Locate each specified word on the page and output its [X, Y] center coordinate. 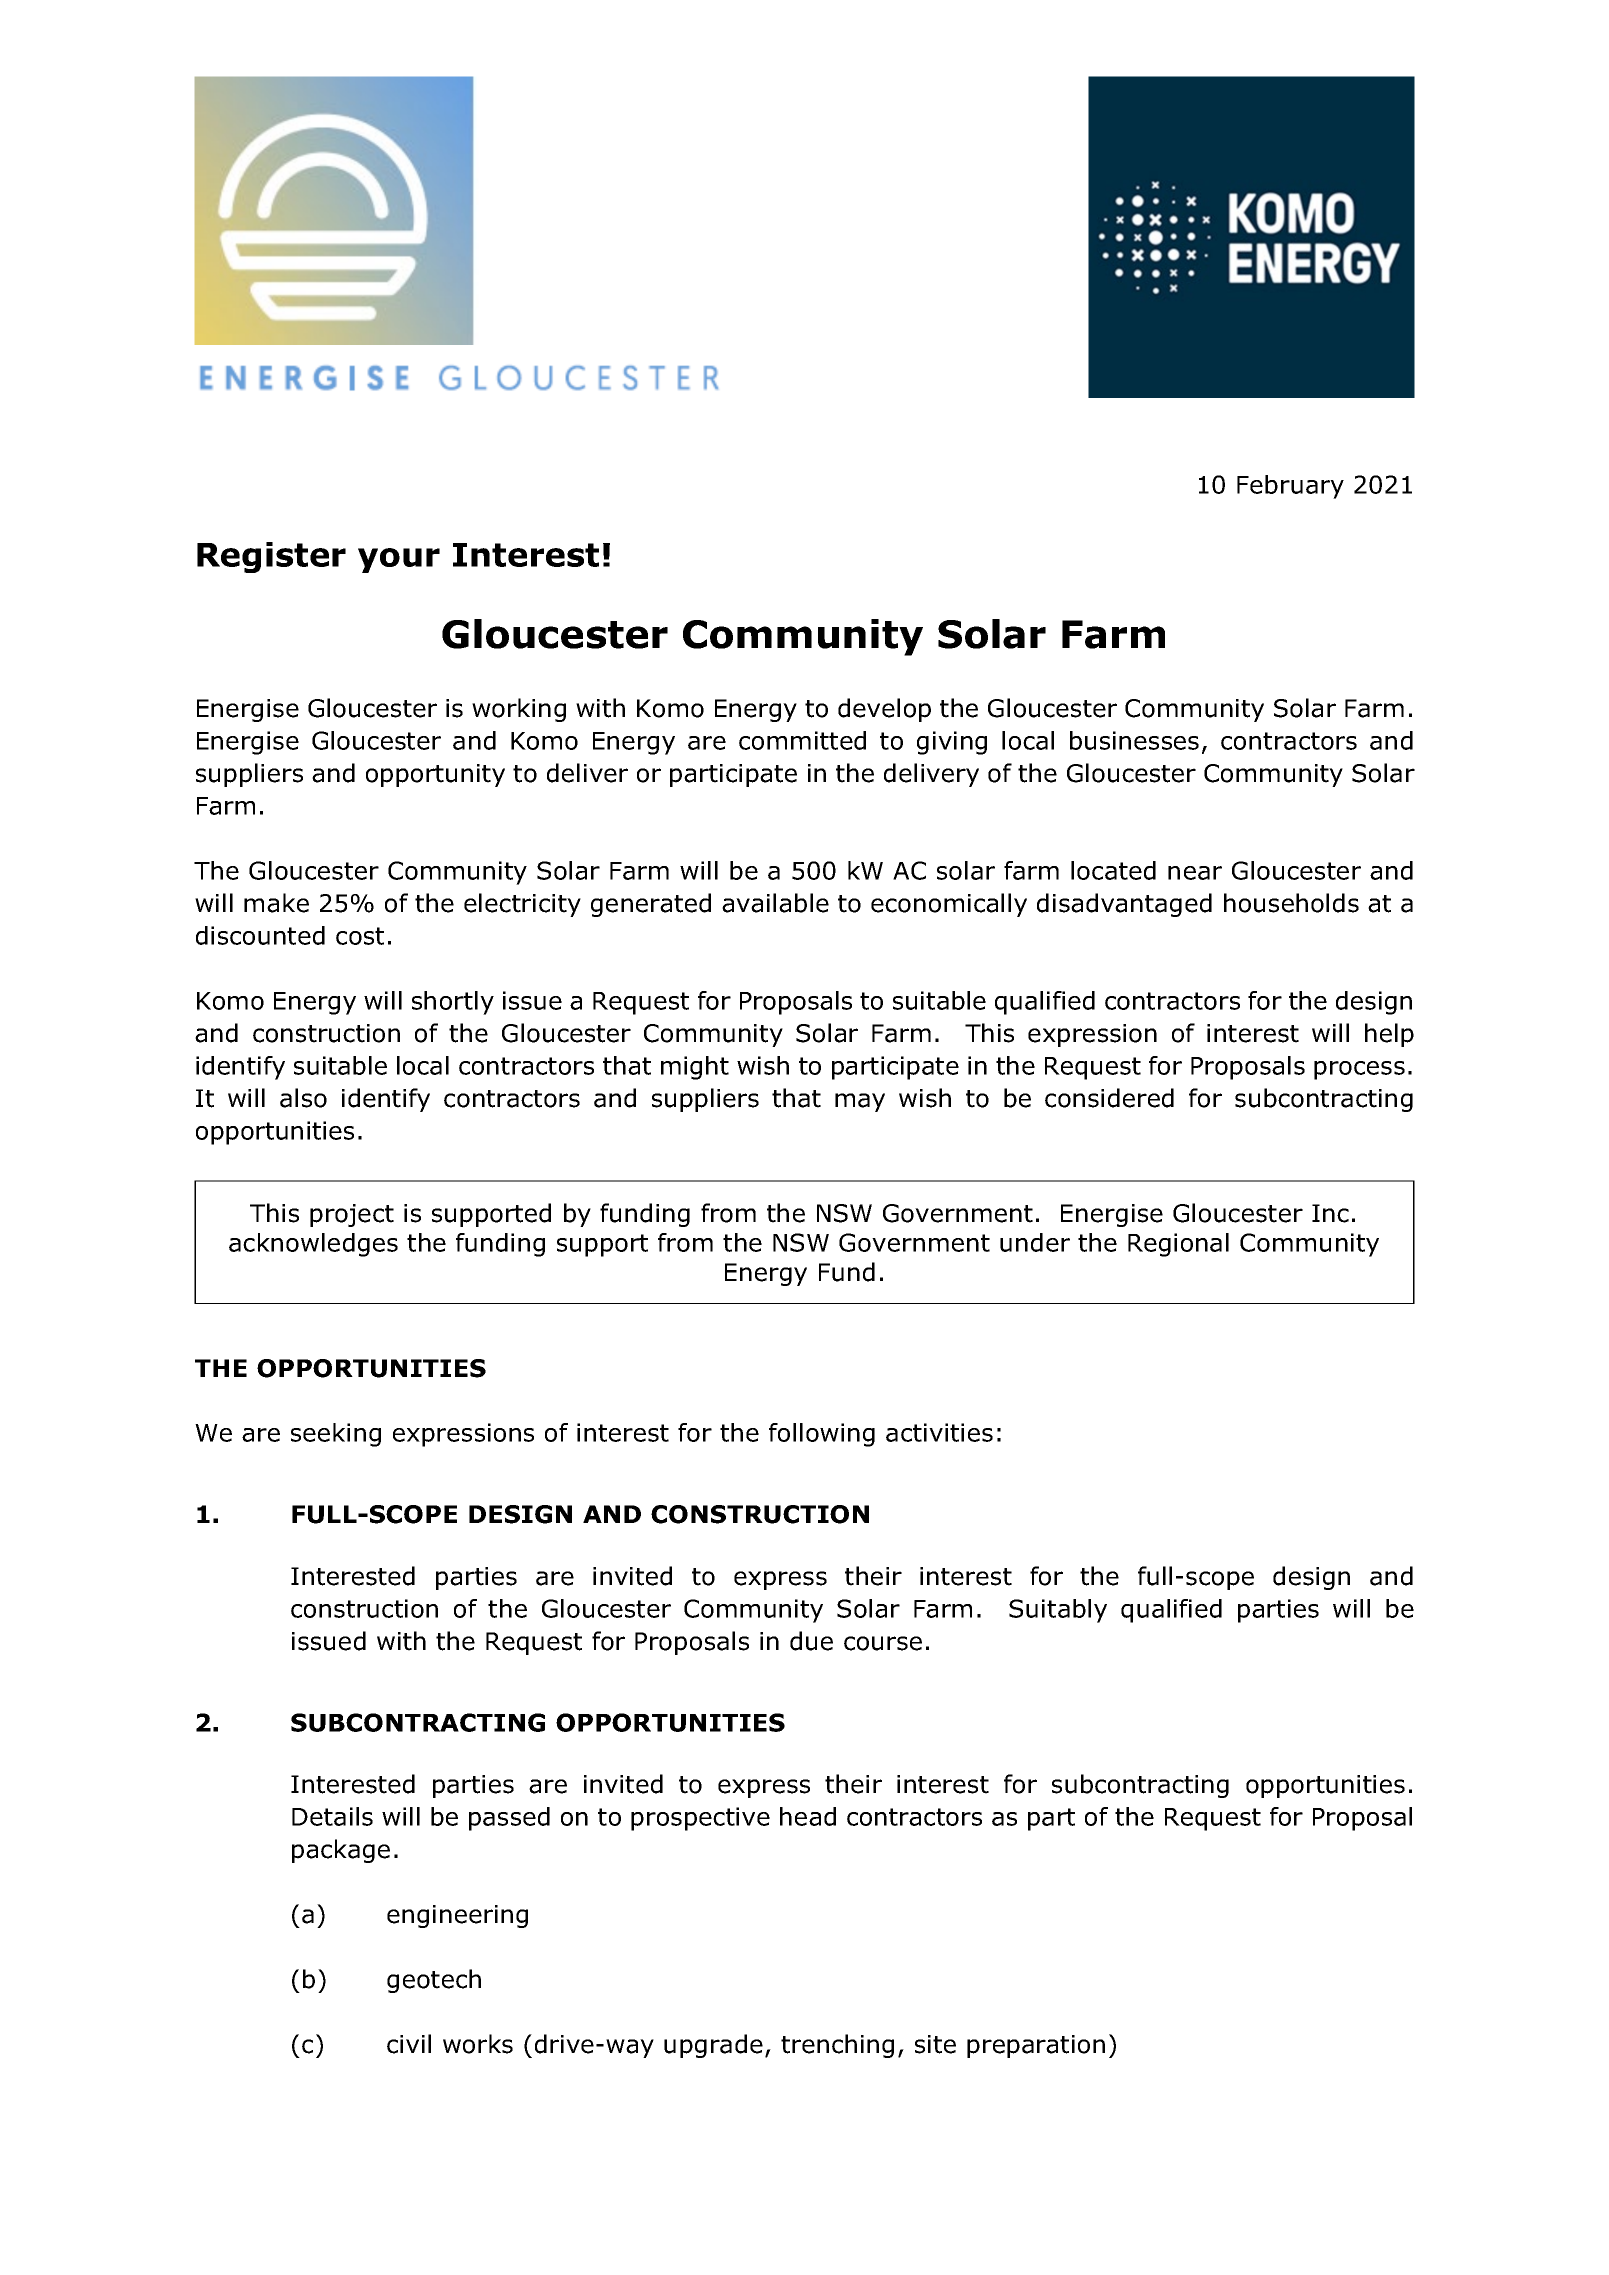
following [822, 1435]
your [399, 560]
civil [409, 2044]
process [1359, 1070]
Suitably [1058, 1611]
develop [884, 710]
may [860, 1102]
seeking [336, 1435]
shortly [453, 1003]
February [1290, 487]
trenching [837, 2046]
